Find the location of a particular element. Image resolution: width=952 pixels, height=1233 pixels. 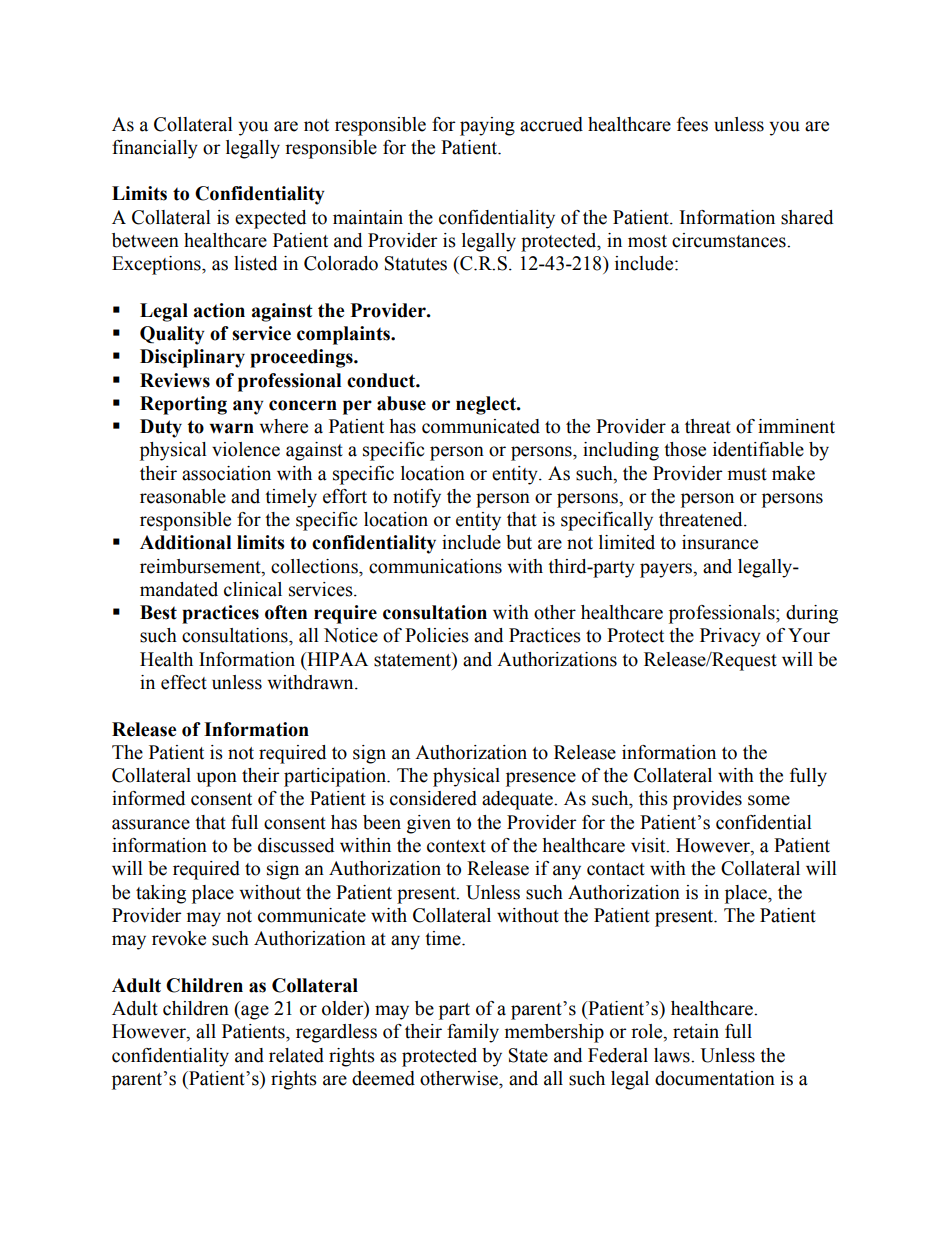

financially is located at coordinates (155, 149).
